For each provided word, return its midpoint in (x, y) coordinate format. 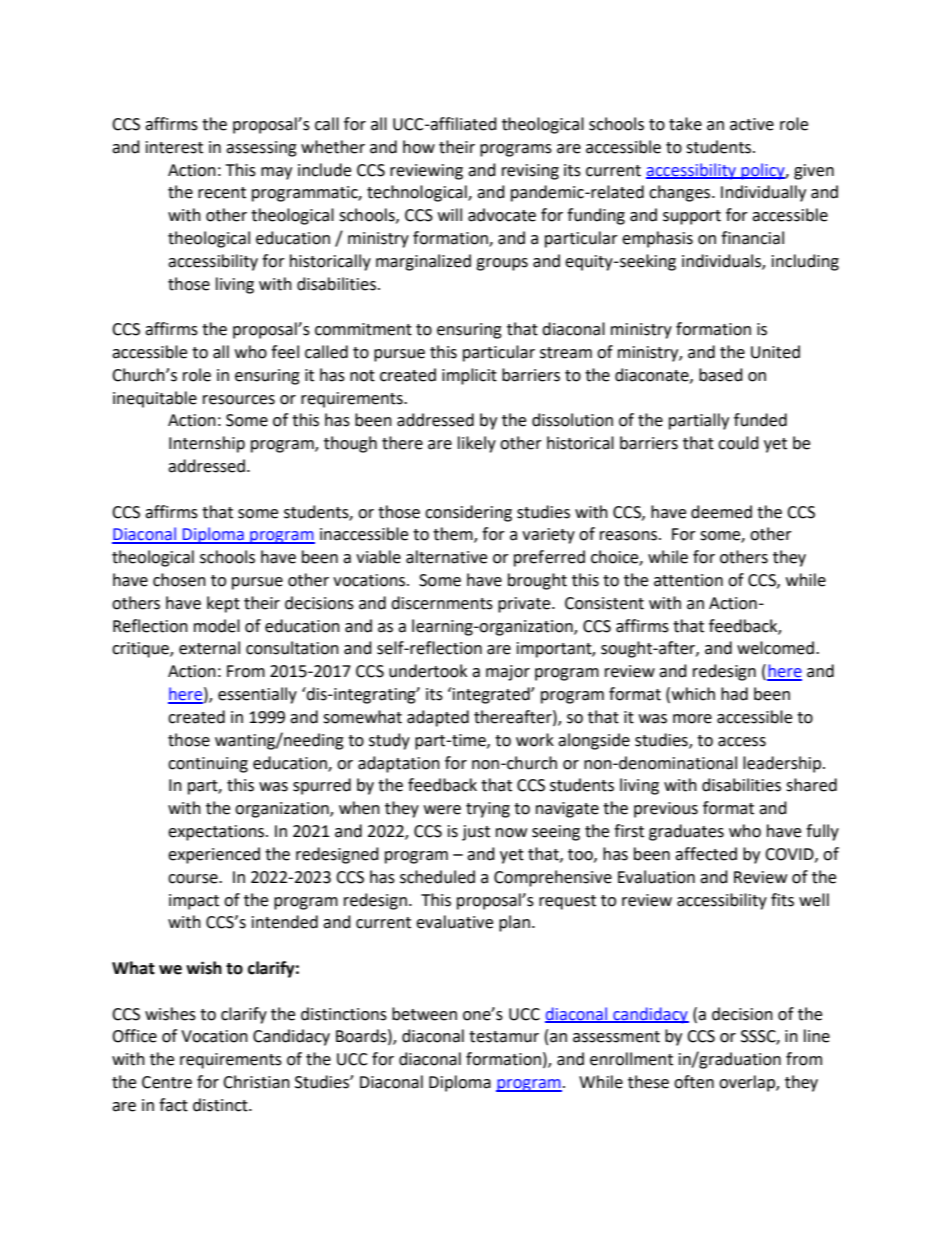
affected (706, 854)
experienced (214, 855)
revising (530, 172)
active (752, 124)
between (424, 1014)
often (694, 1082)
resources (239, 400)
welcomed (775, 648)
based (721, 375)
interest (174, 147)
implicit (469, 376)
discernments (442, 603)
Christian (256, 1082)
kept (223, 604)
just (476, 833)
